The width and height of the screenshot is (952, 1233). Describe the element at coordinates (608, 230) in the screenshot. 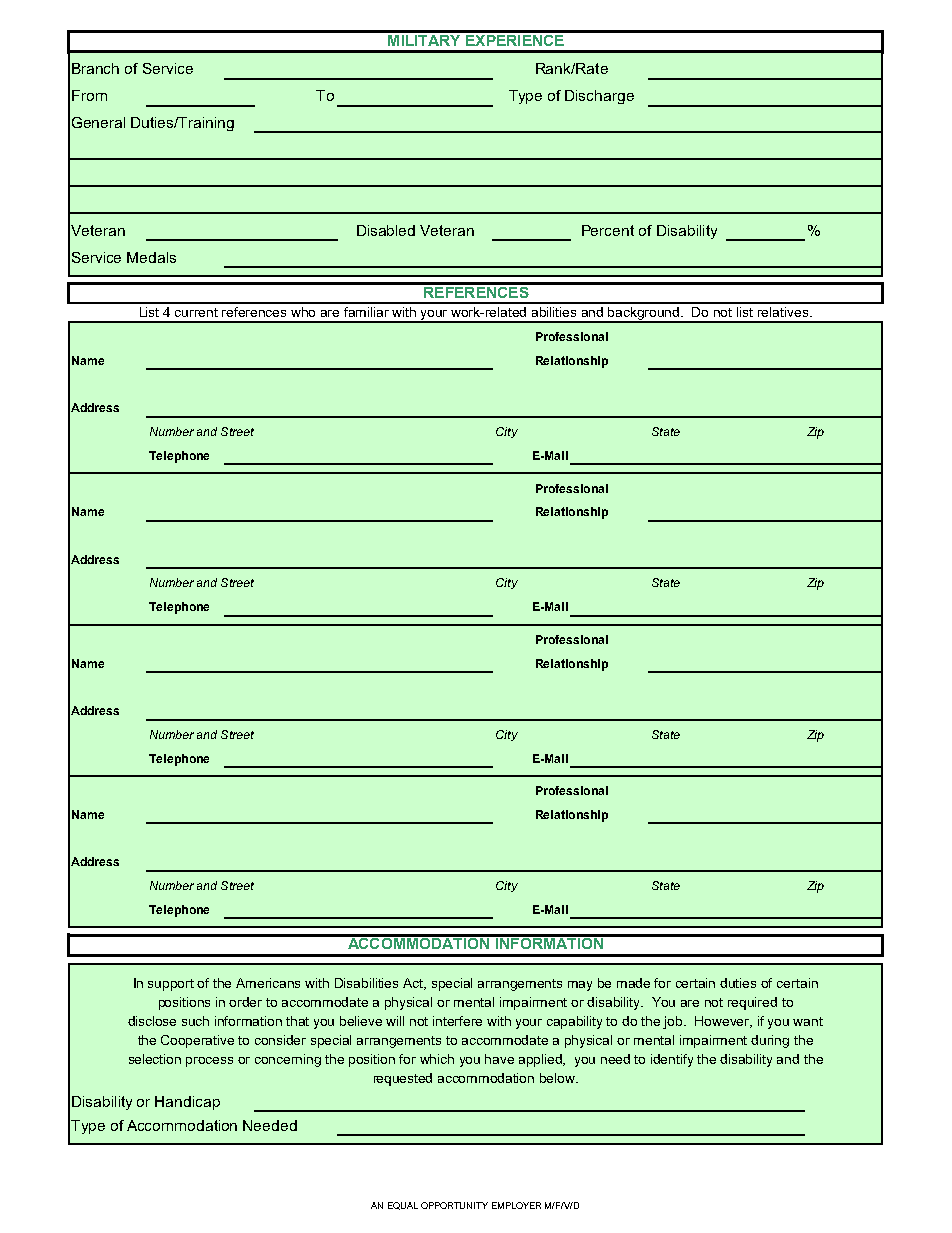

I see `Percent` at that location.
